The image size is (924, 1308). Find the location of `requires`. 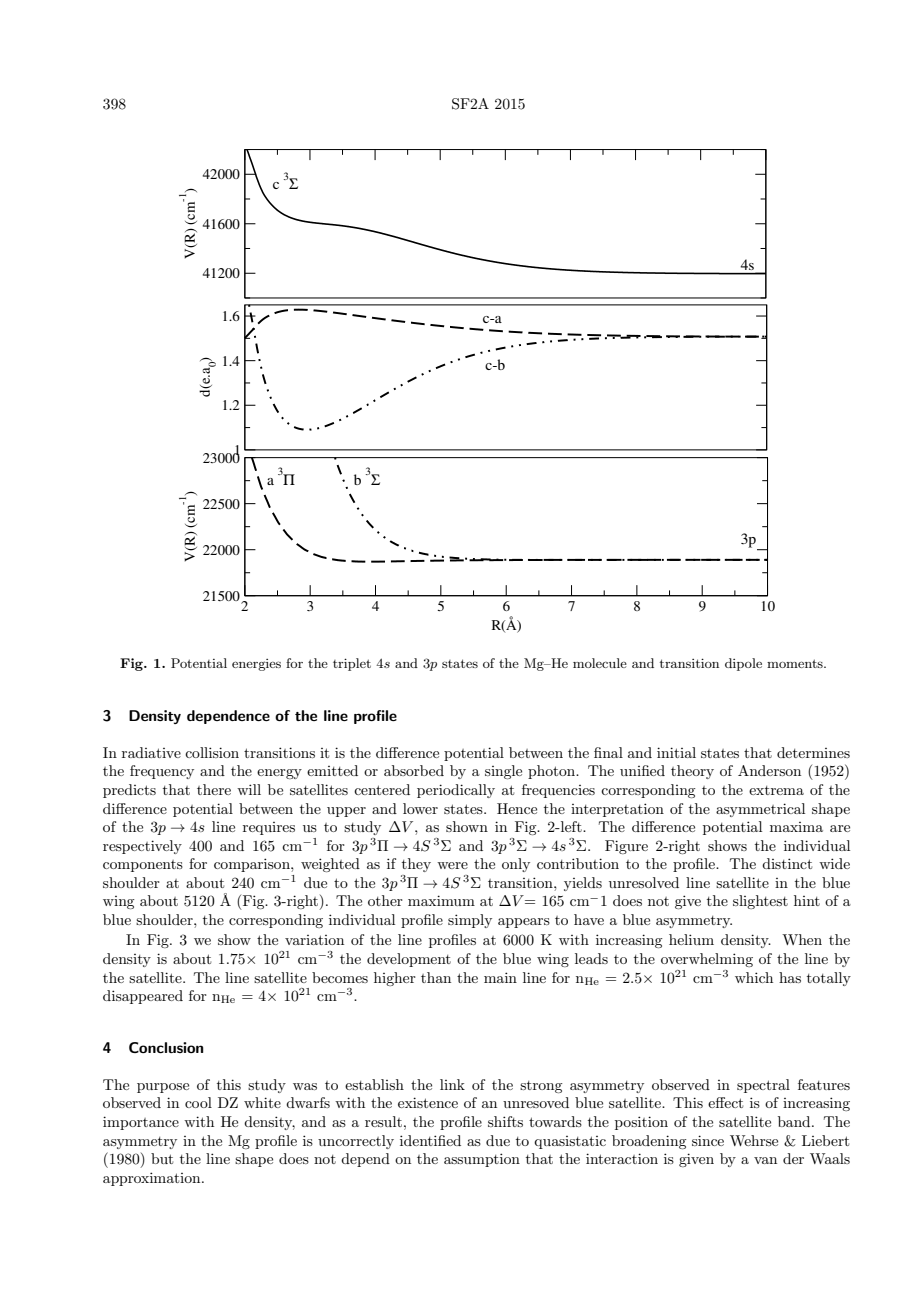

requires is located at coordinates (269, 828).
